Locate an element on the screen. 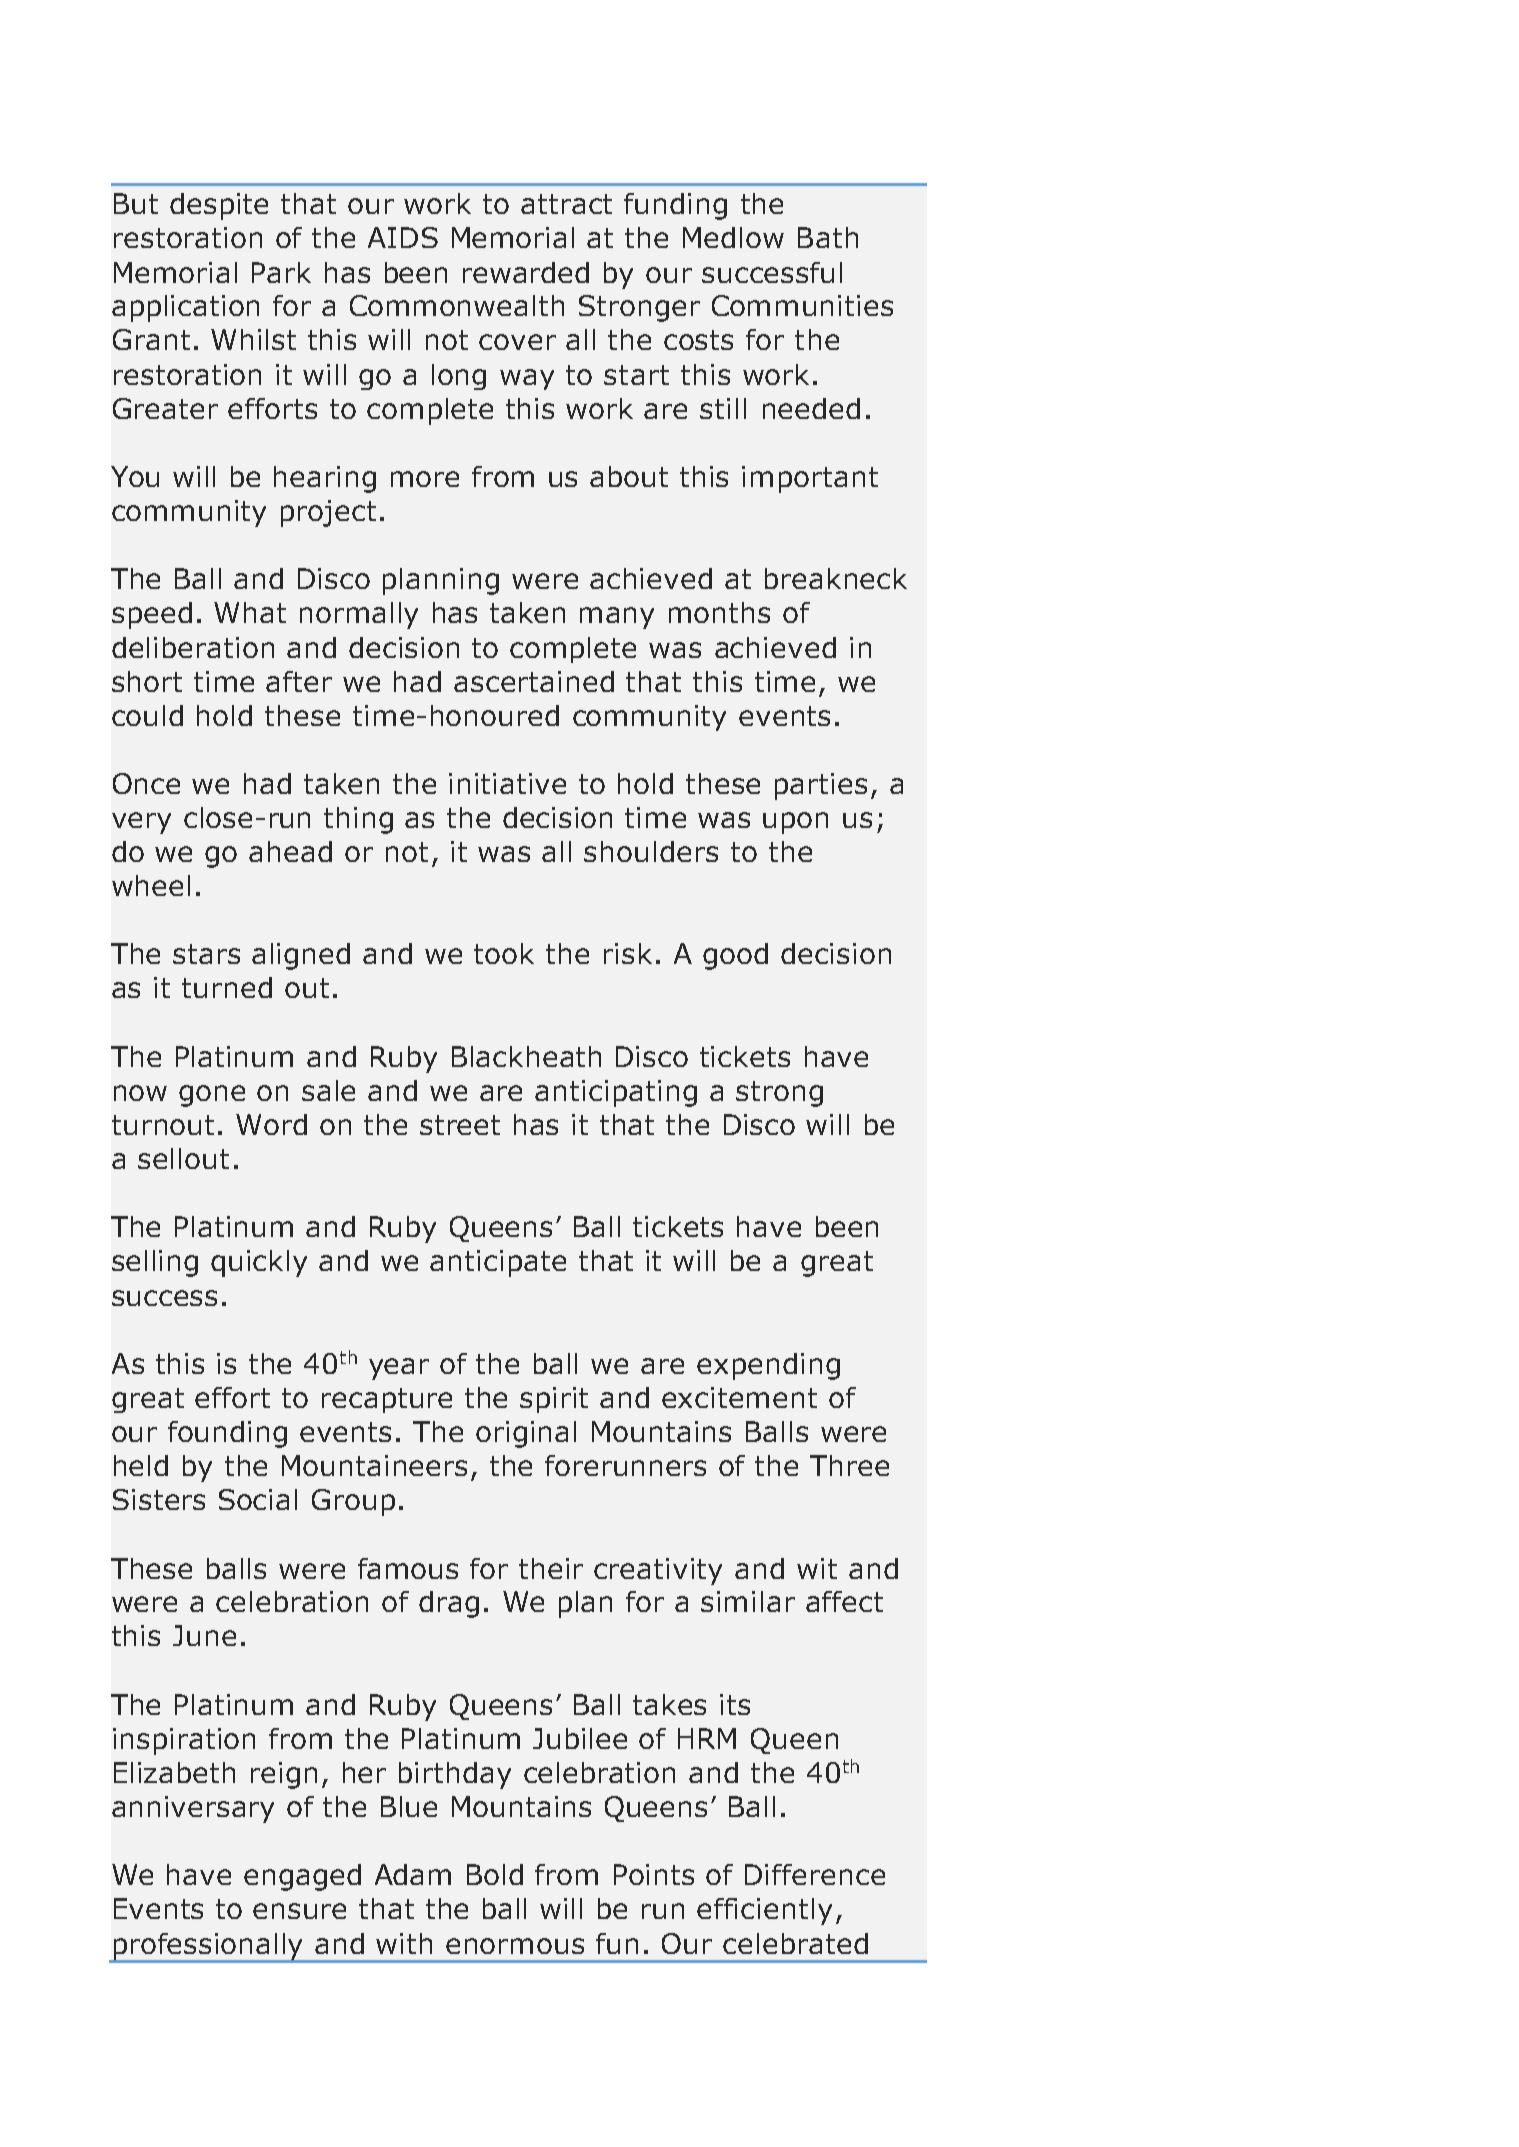  gone is located at coordinates (212, 1096).
